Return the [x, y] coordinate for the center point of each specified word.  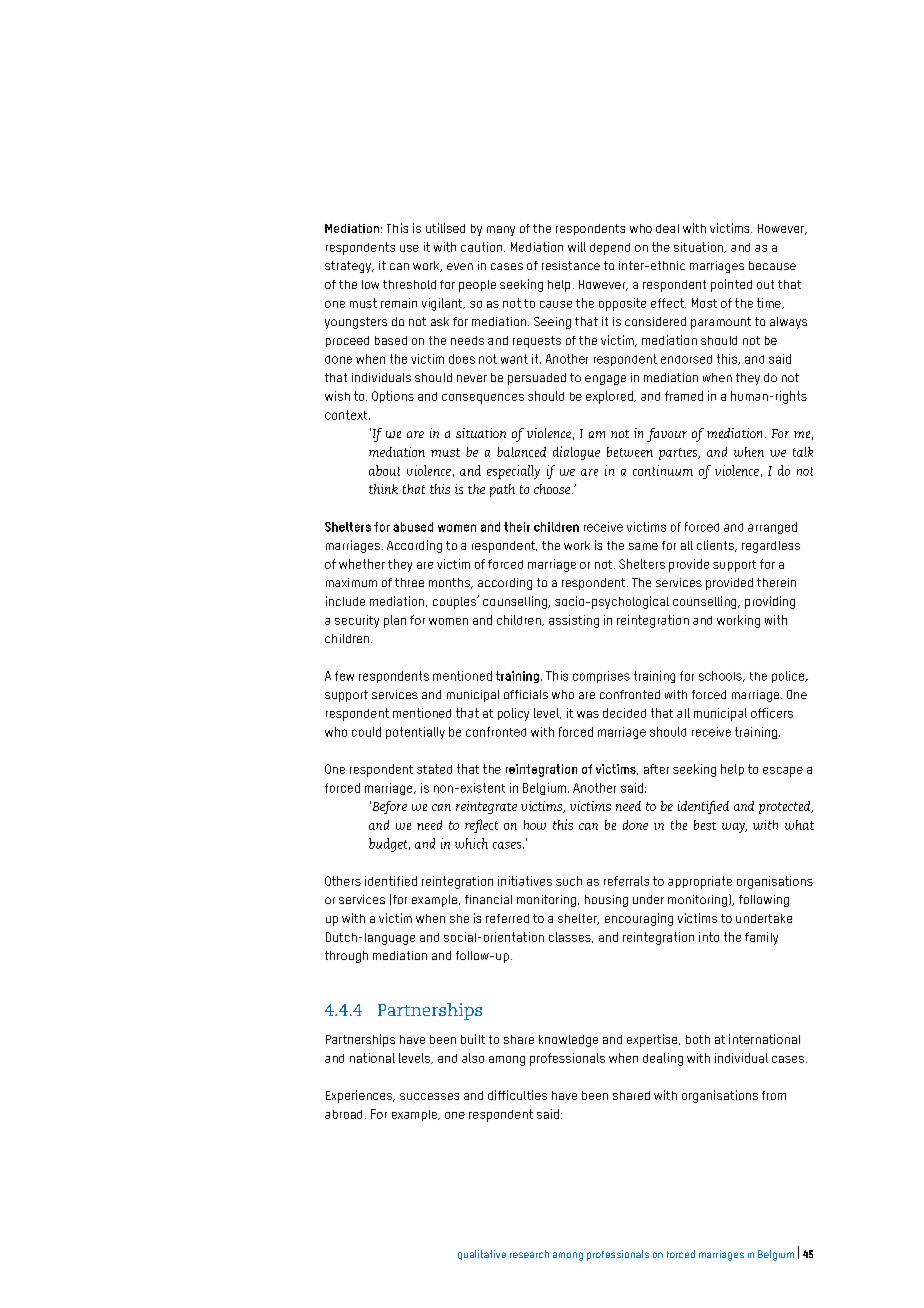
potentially [415, 733]
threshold [409, 284]
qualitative [482, 1255]
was [588, 714]
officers [772, 713]
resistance [571, 265]
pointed [731, 285]
